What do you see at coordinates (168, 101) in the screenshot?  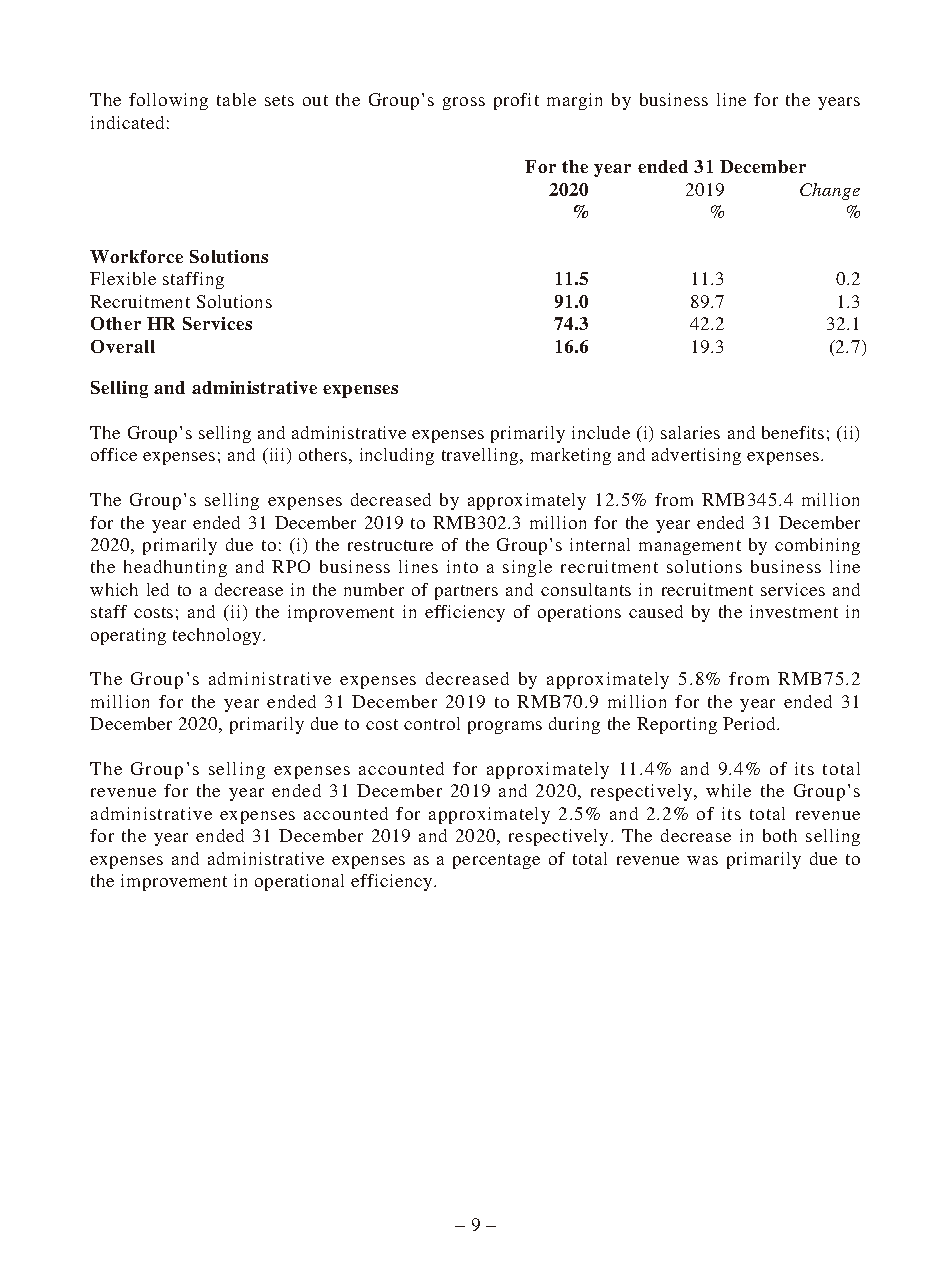 I see `following` at bounding box center [168, 101].
